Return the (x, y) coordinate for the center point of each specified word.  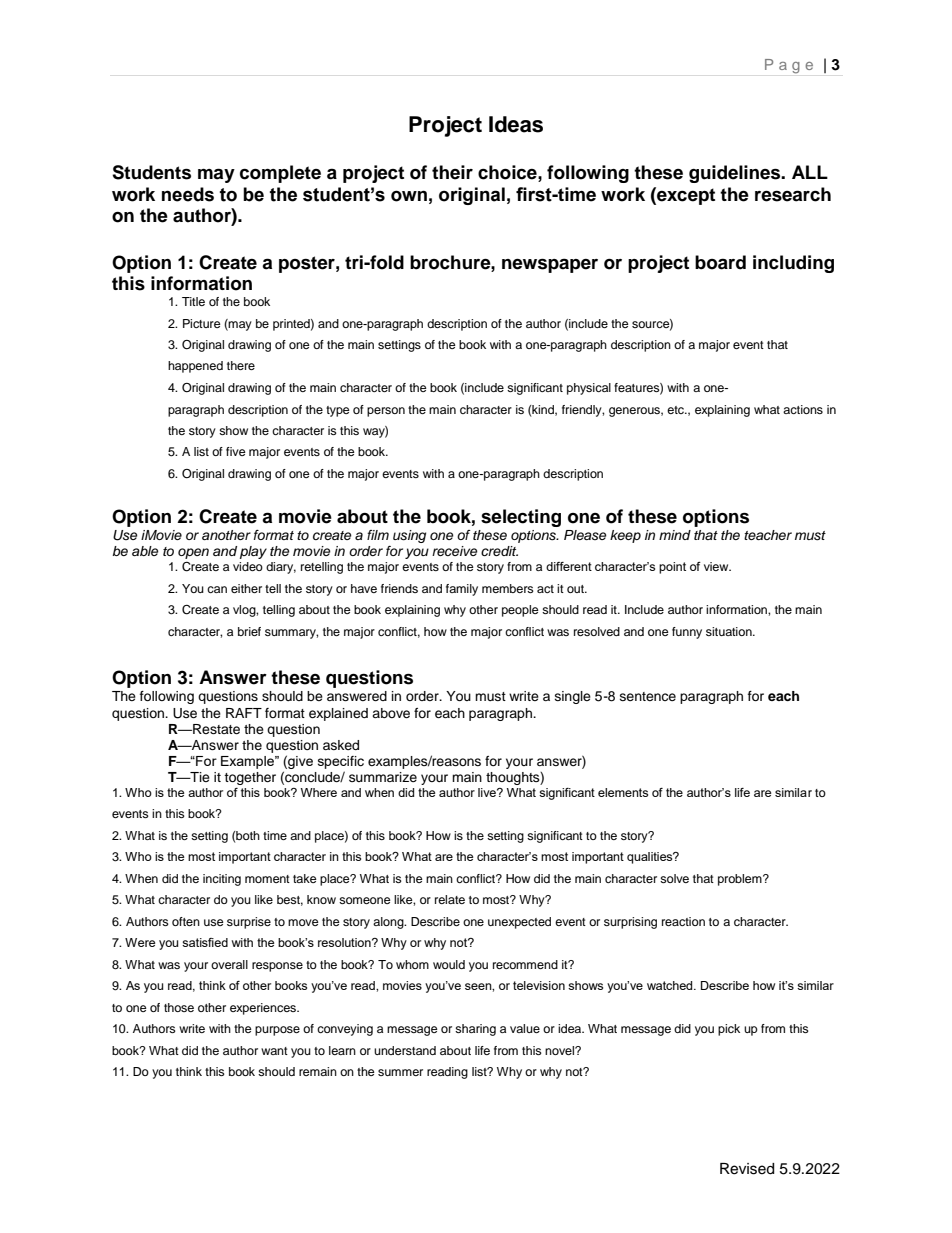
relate (450, 899)
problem (741, 880)
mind (675, 535)
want (274, 1051)
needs (188, 194)
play (253, 552)
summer (400, 1072)
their (452, 172)
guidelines (736, 174)
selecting (521, 518)
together (250, 778)
